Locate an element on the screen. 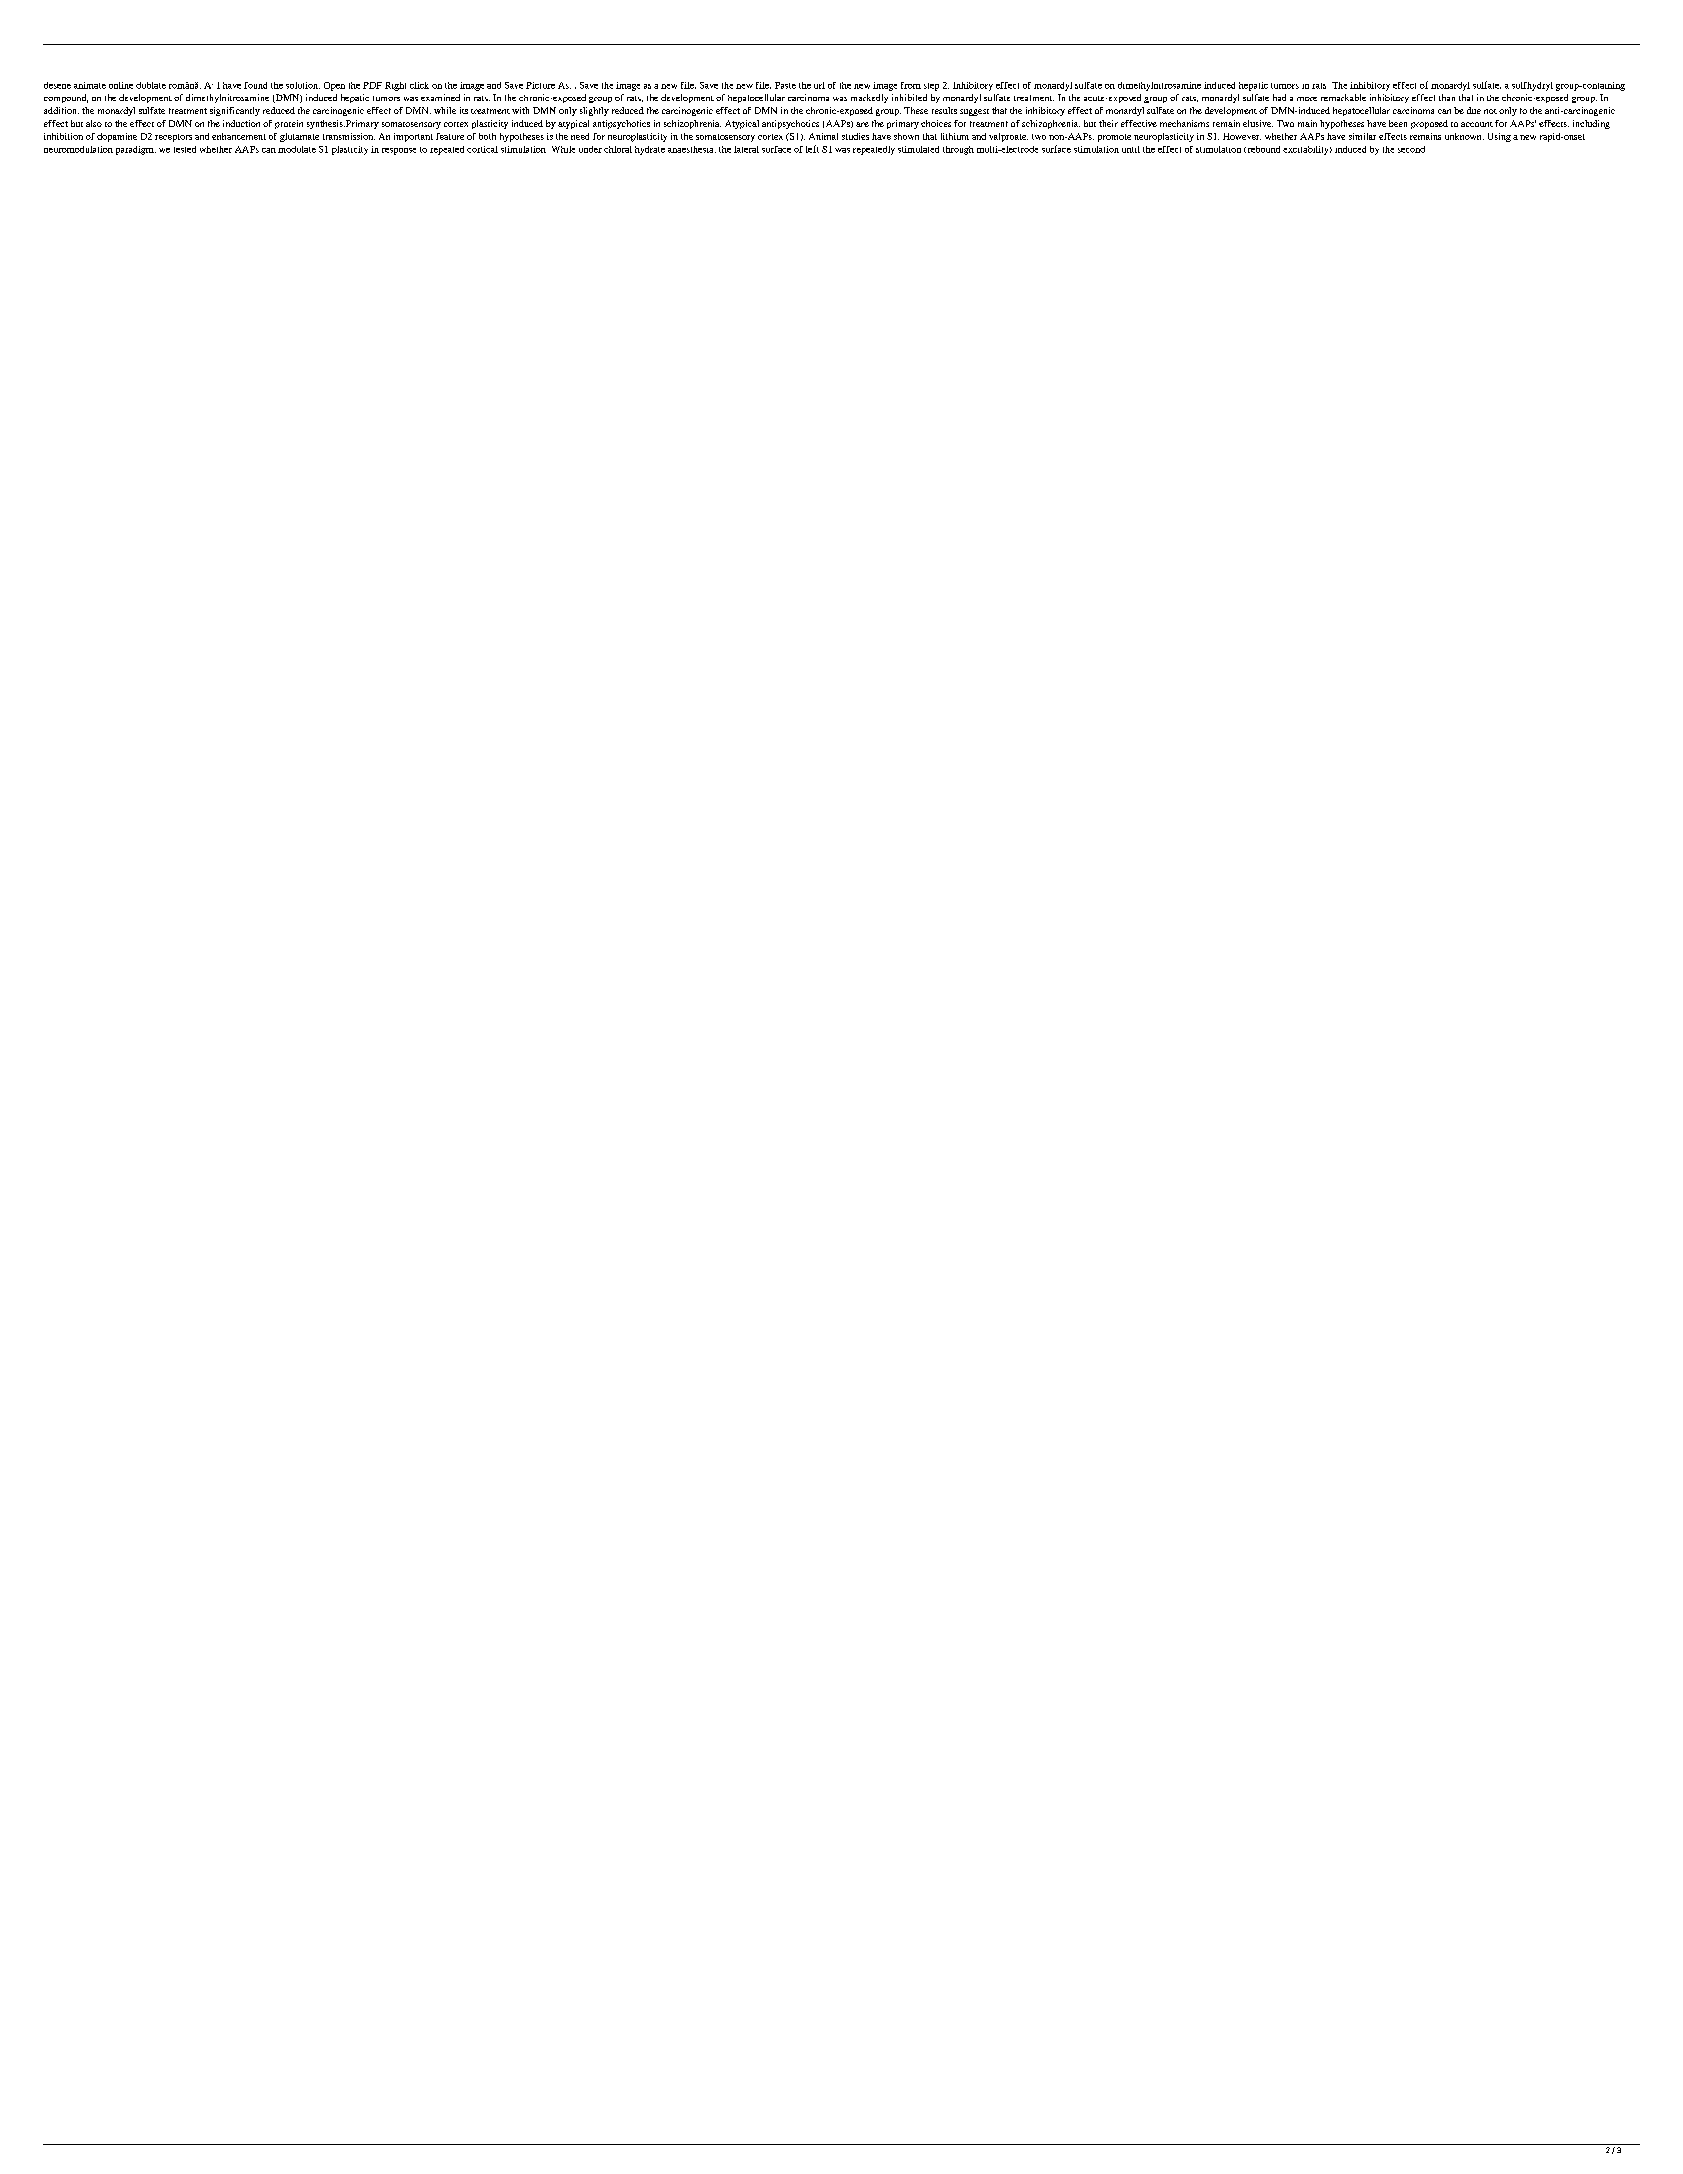 This screenshot has height=2174, width=1683. due is located at coordinates (1474, 110).
